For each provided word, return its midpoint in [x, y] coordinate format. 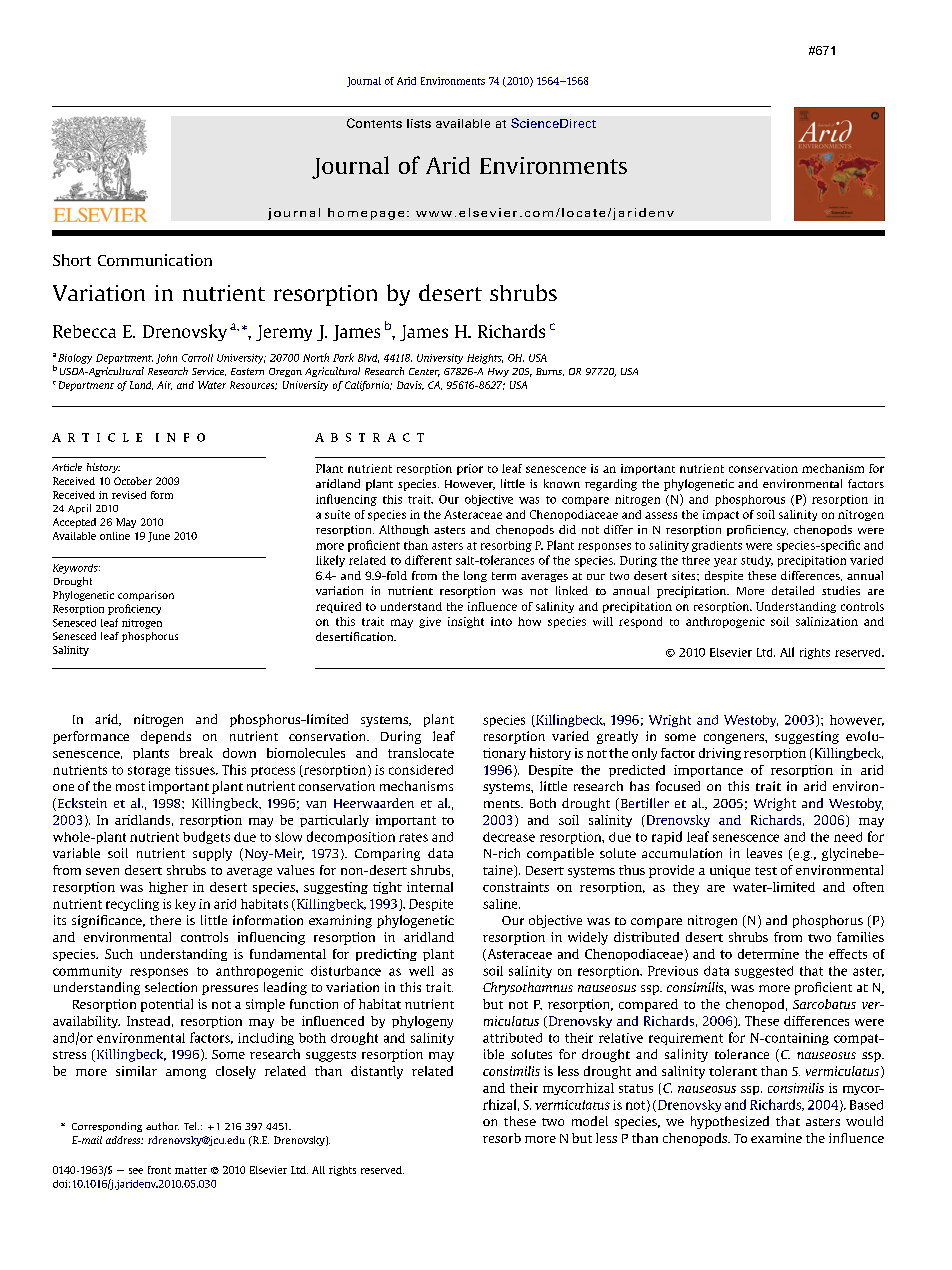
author [162, 1126]
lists [419, 123]
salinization [827, 621]
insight [466, 622]
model [590, 1121]
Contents [374, 123]
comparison [146, 596]
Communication [155, 260]
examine [776, 1138]
